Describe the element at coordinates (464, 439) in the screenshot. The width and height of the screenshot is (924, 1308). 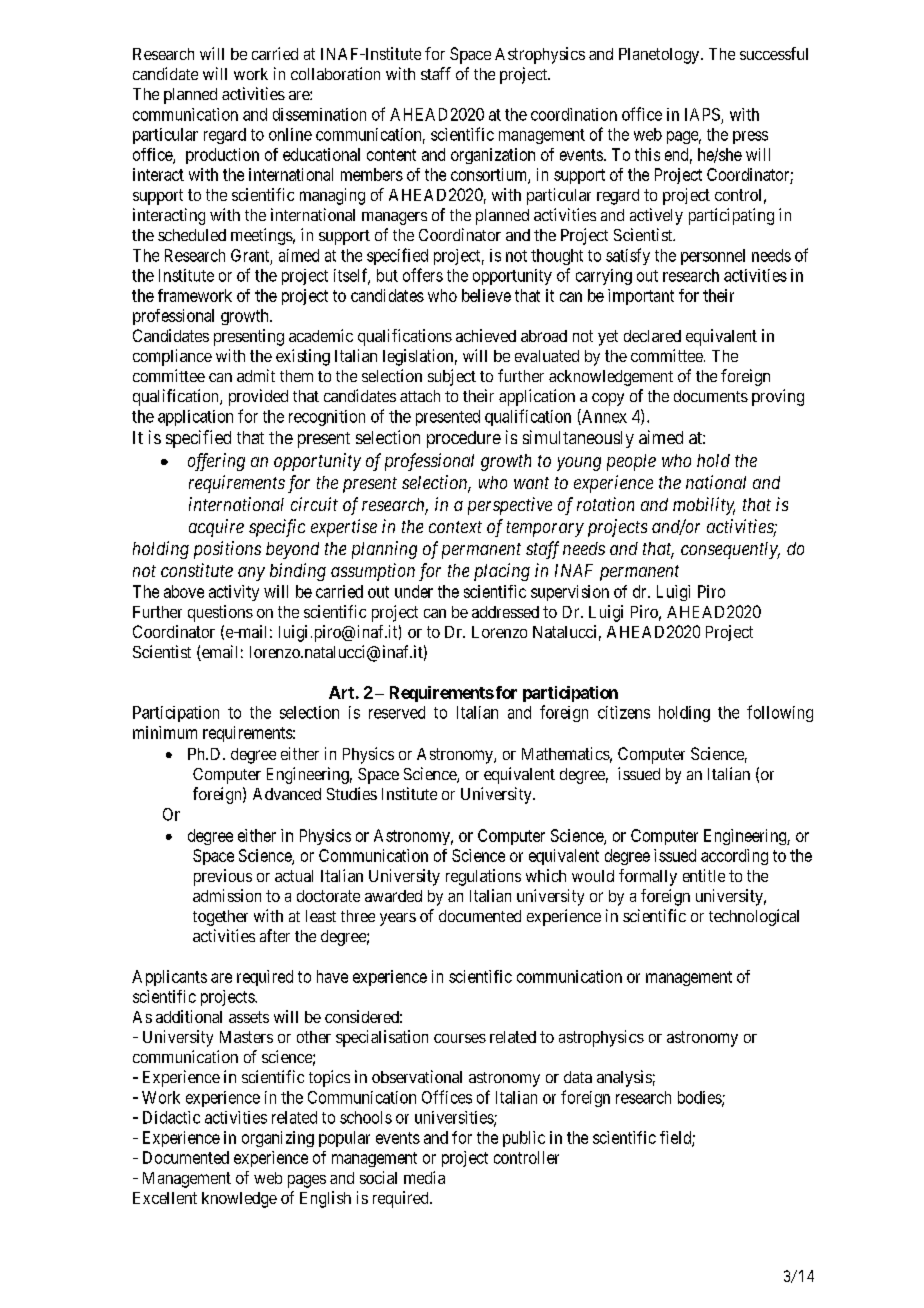
I see `procedure` at that location.
